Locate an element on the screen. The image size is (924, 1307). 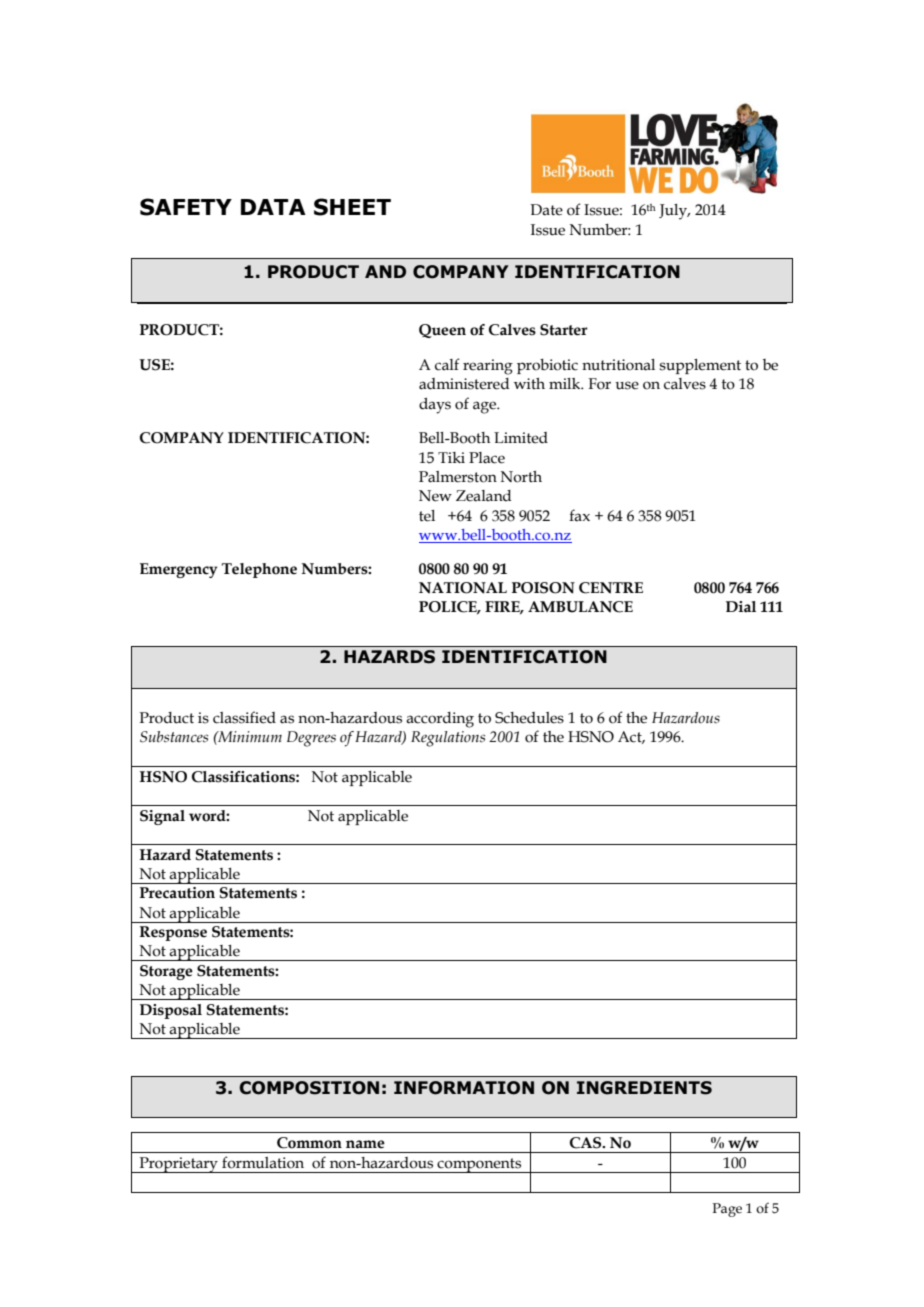
Starter is located at coordinates (564, 330).
